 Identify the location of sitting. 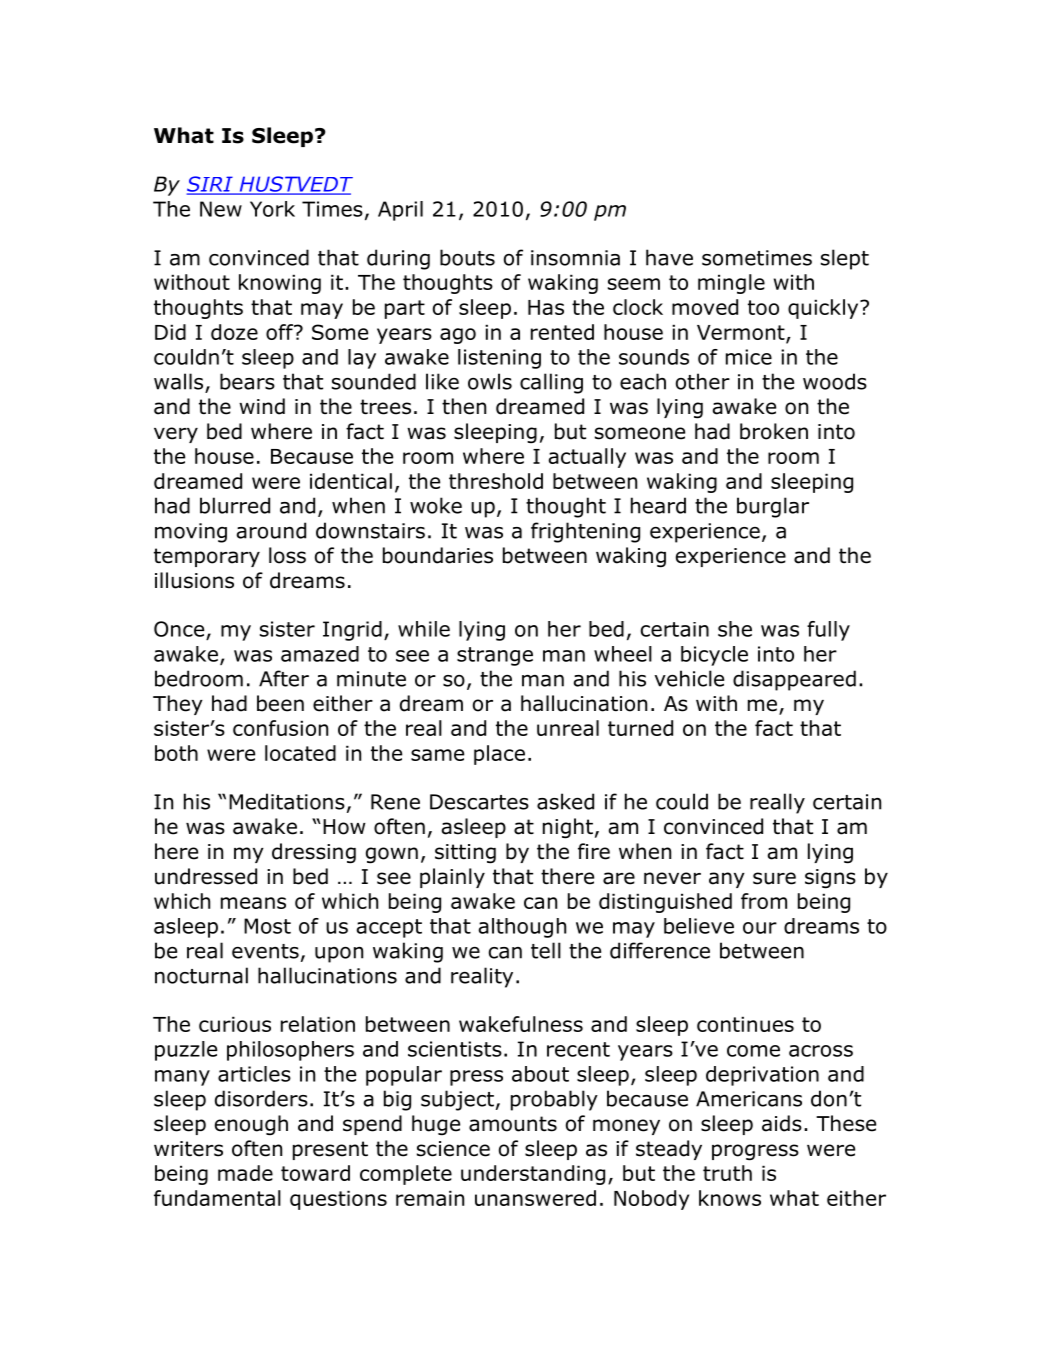
(465, 854).
